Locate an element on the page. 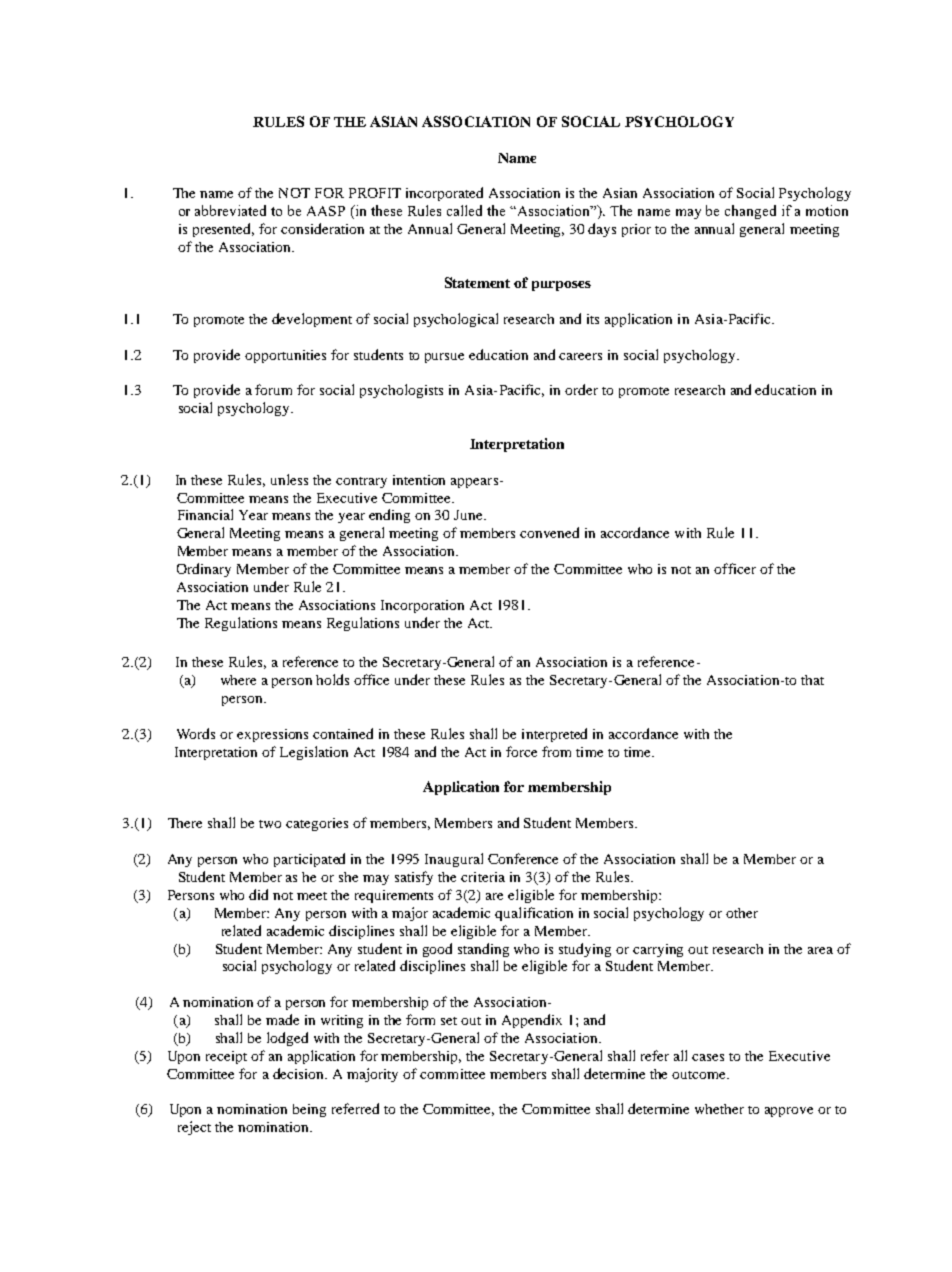 This image has width=952, height=1272. changed is located at coordinates (750, 212).
